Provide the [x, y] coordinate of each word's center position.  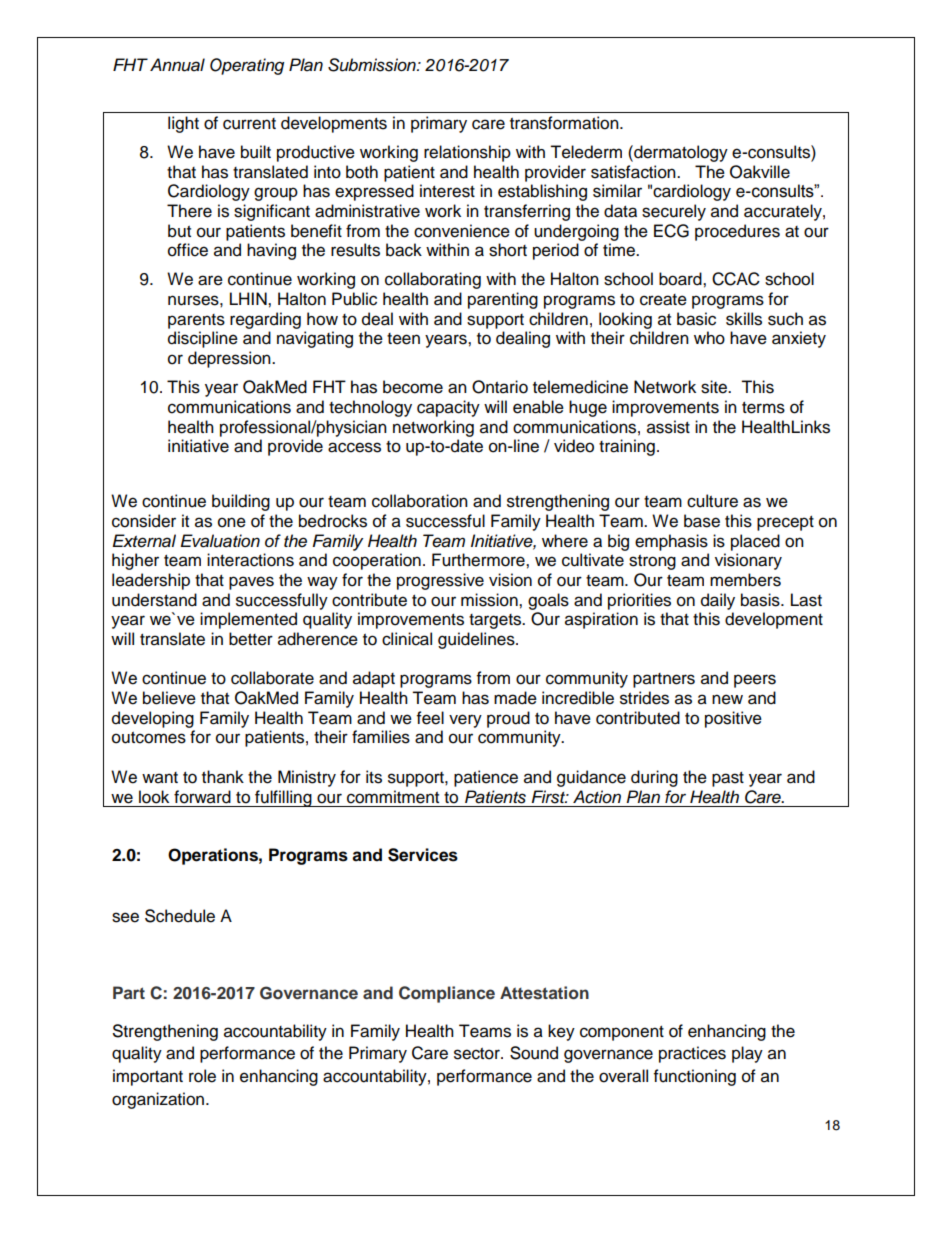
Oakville [760, 172]
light [183, 124]
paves [251, 583]
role [202, 1076]
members [745, 580]
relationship [467, 153]
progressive [440, 581]
